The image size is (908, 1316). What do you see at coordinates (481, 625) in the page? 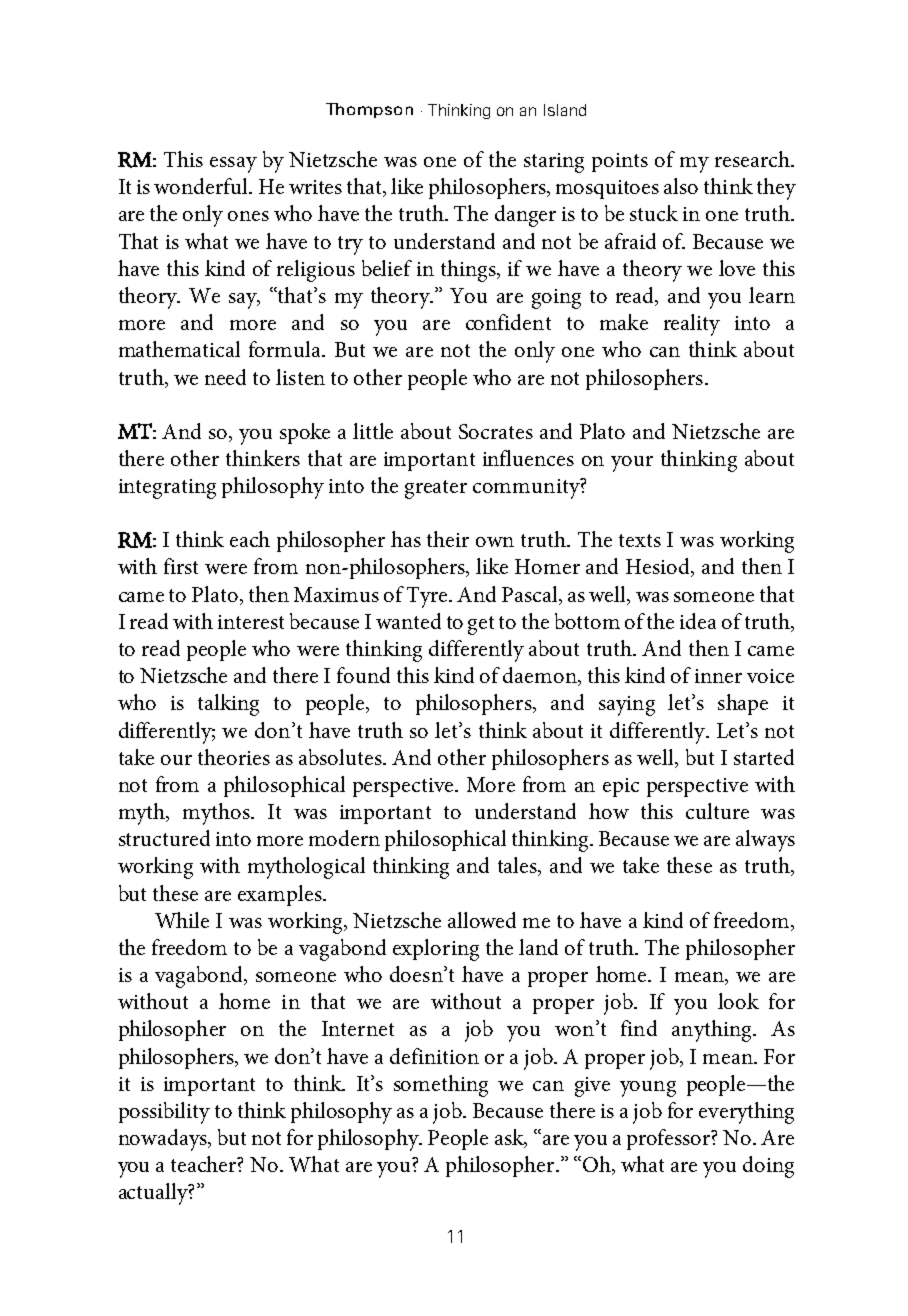
I see `get` at bounding box center [481, 625].
